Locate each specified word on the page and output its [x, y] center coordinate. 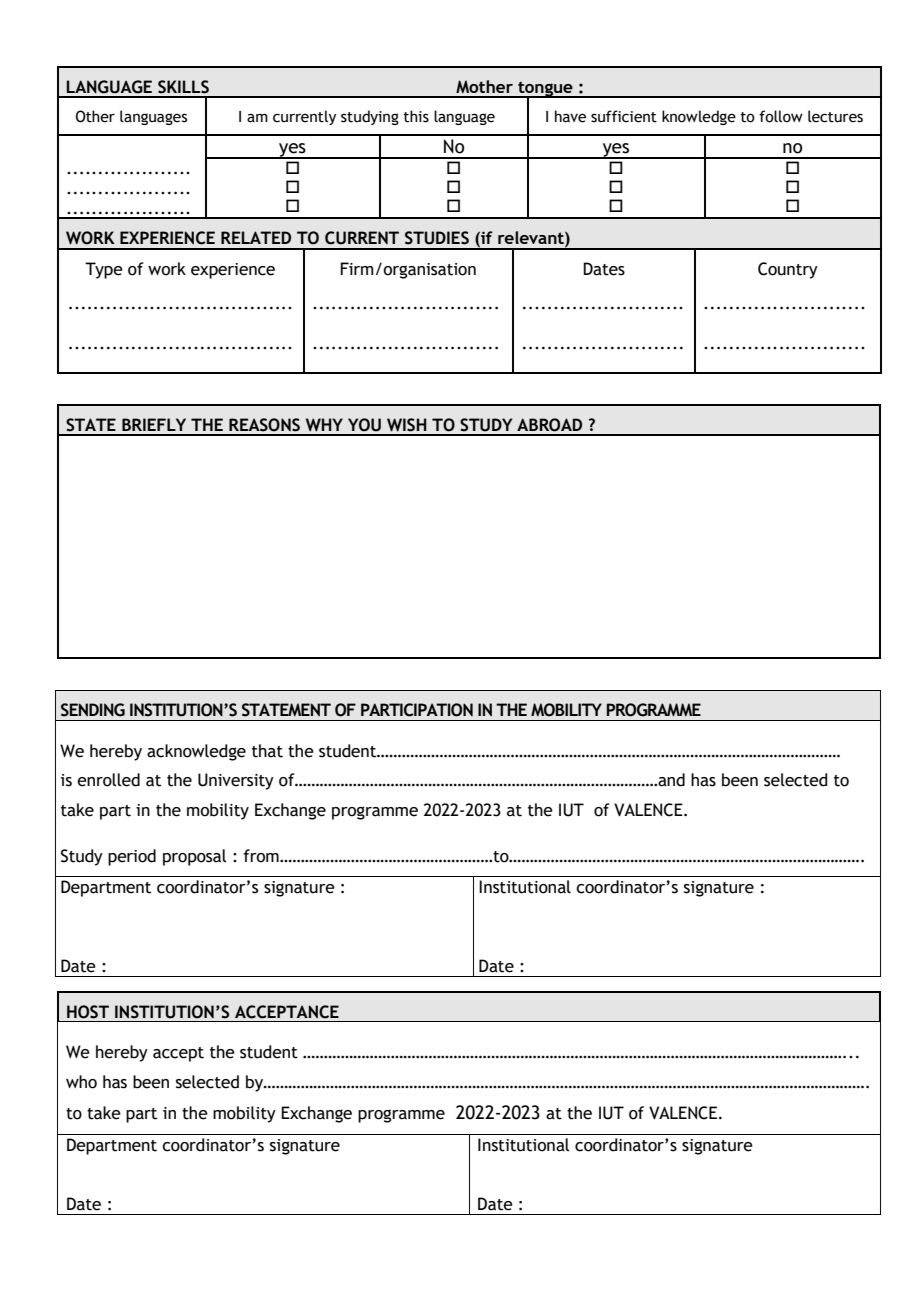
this [416, 116]
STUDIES [437, 238]
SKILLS [183, 87]
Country [788, 270]
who [81, 1082]
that [267, 751]
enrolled [108, 780]
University [236, 781]
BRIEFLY [154, 424]
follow [781, 116]
